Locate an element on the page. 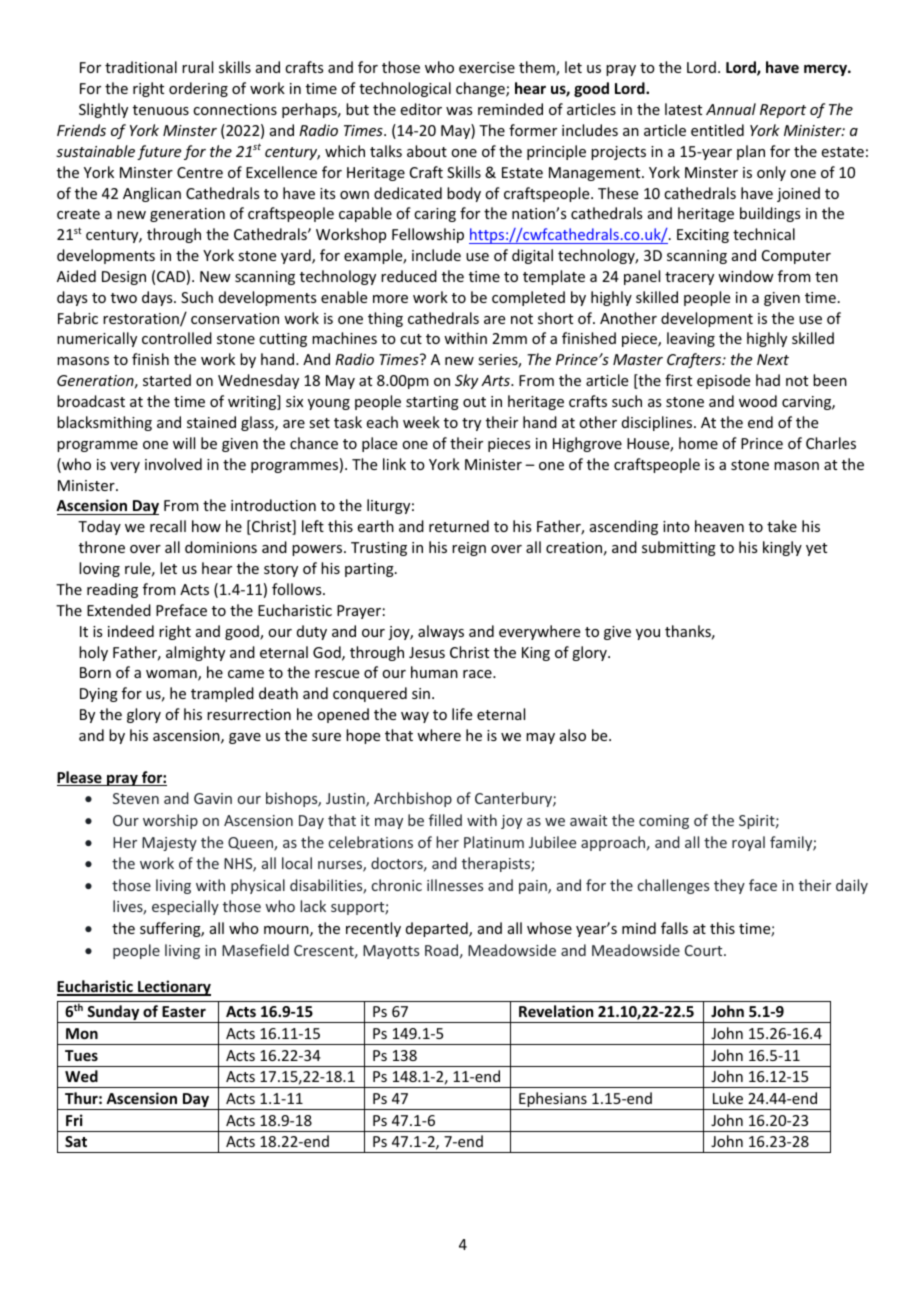 Image resolution: width=924 pixels, height=1308 pixels. always is located at coordinates (441, 632).
